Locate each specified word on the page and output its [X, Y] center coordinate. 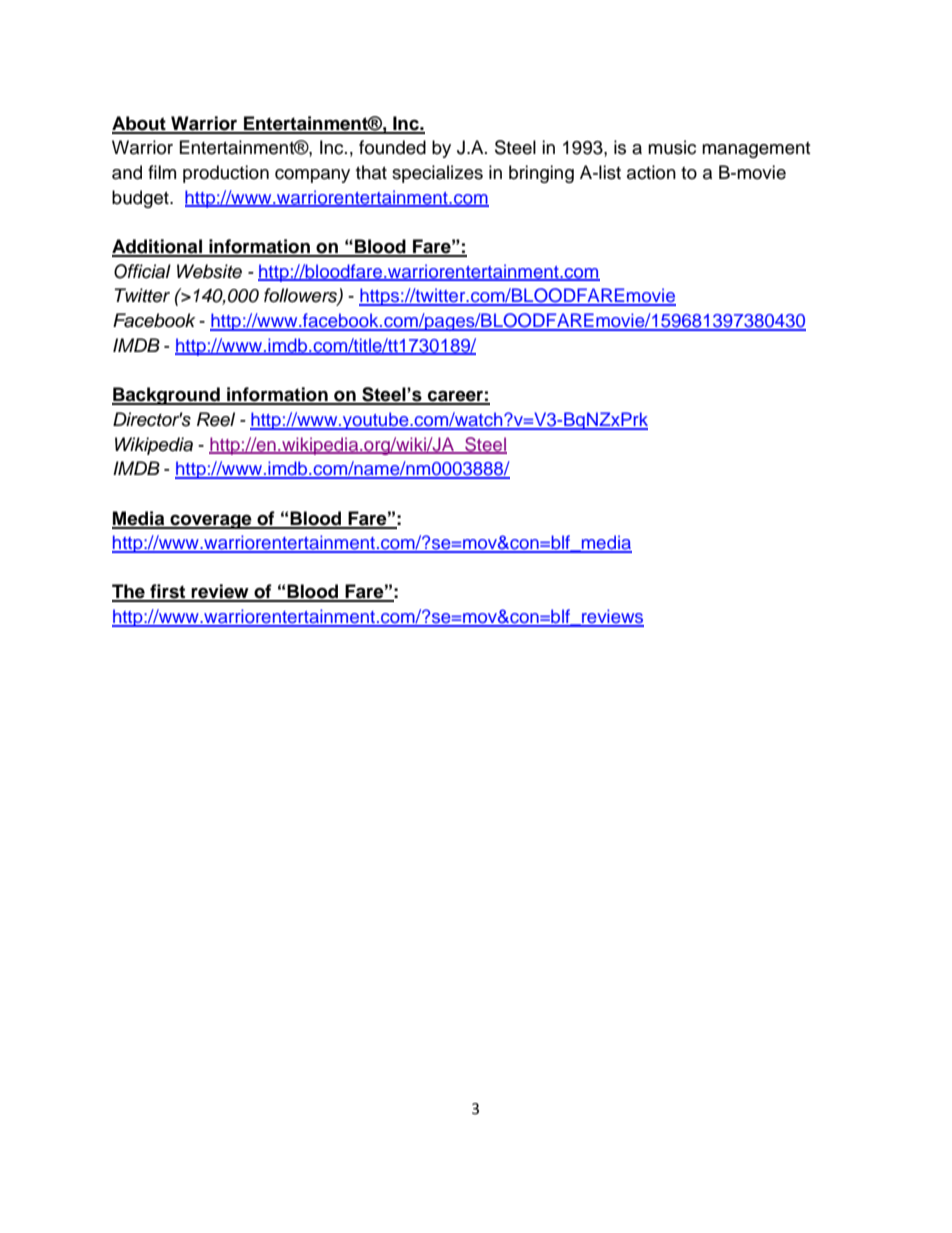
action [651, 172]
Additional [158, 247]
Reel [216, 419]
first [168, 592]
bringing [541, 174]
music [672, 147]
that [371, 172]
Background [167, 396]
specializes [437, 174]
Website [209, 271]
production [226, 174]
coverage [211, 521]
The [129, 592]
